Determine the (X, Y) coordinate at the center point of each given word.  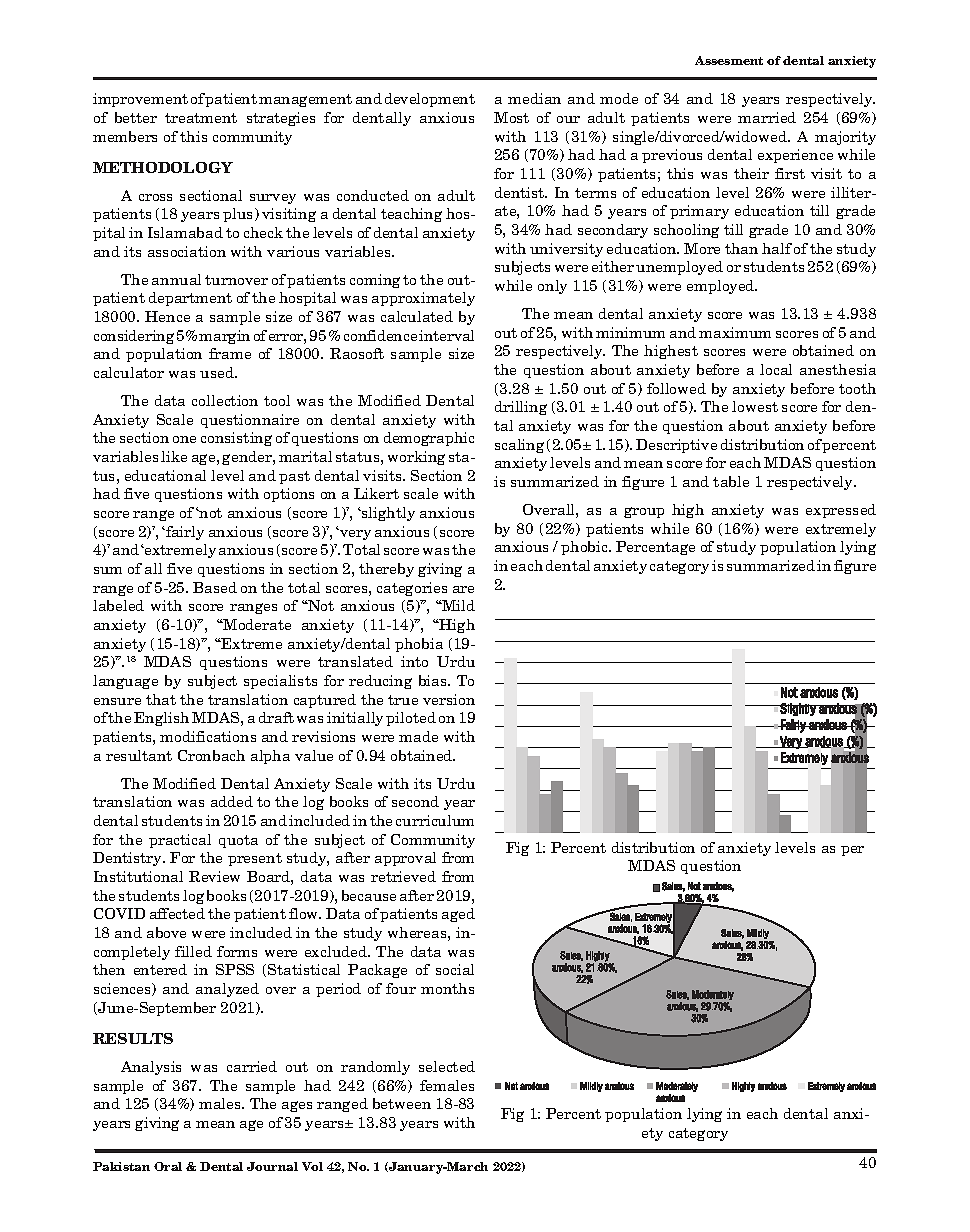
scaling (519, 446)
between (402, 1103)
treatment (201, 118)
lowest (755, 406)
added (232, 801)
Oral (168, 1166)
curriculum (435, 820)
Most (511, 117)
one (184, 439)
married (767, 117)
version (449, 699)
